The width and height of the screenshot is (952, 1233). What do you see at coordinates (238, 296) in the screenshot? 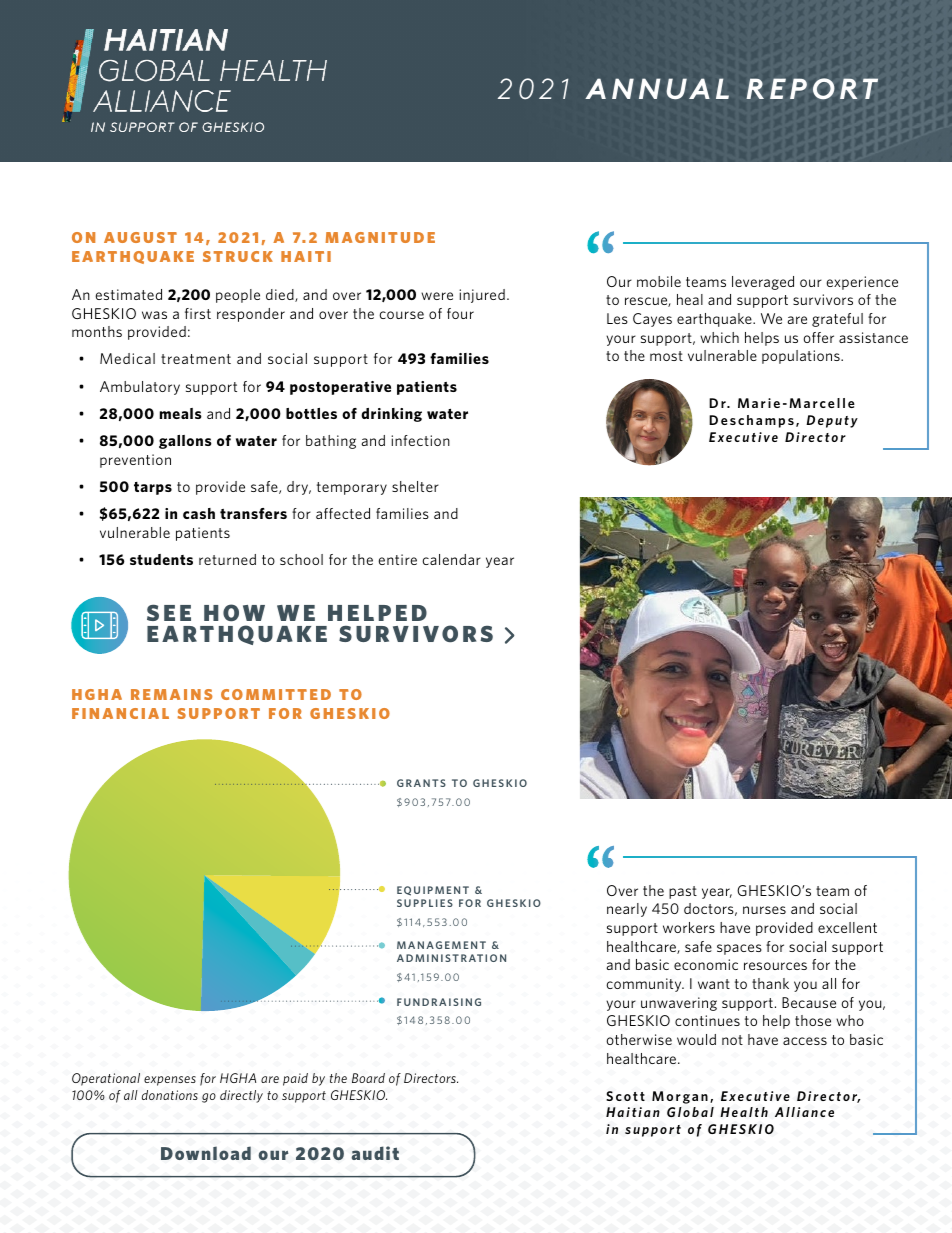
I see `people` at bounding box center [238, 296].
